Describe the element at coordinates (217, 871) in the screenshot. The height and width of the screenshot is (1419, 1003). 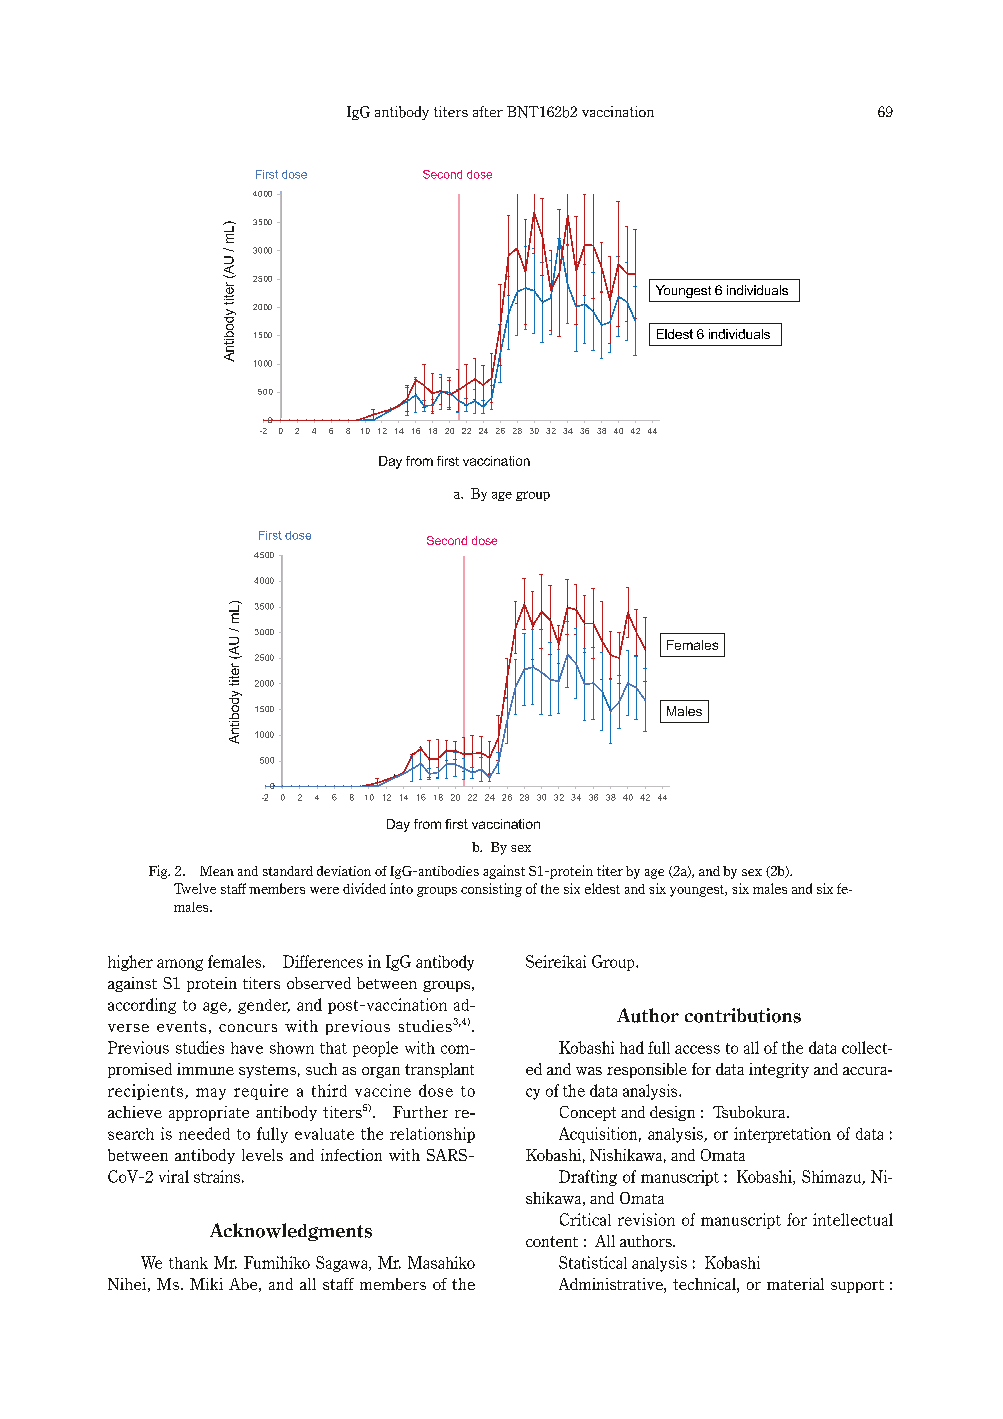
I see `Mean` at that location.
